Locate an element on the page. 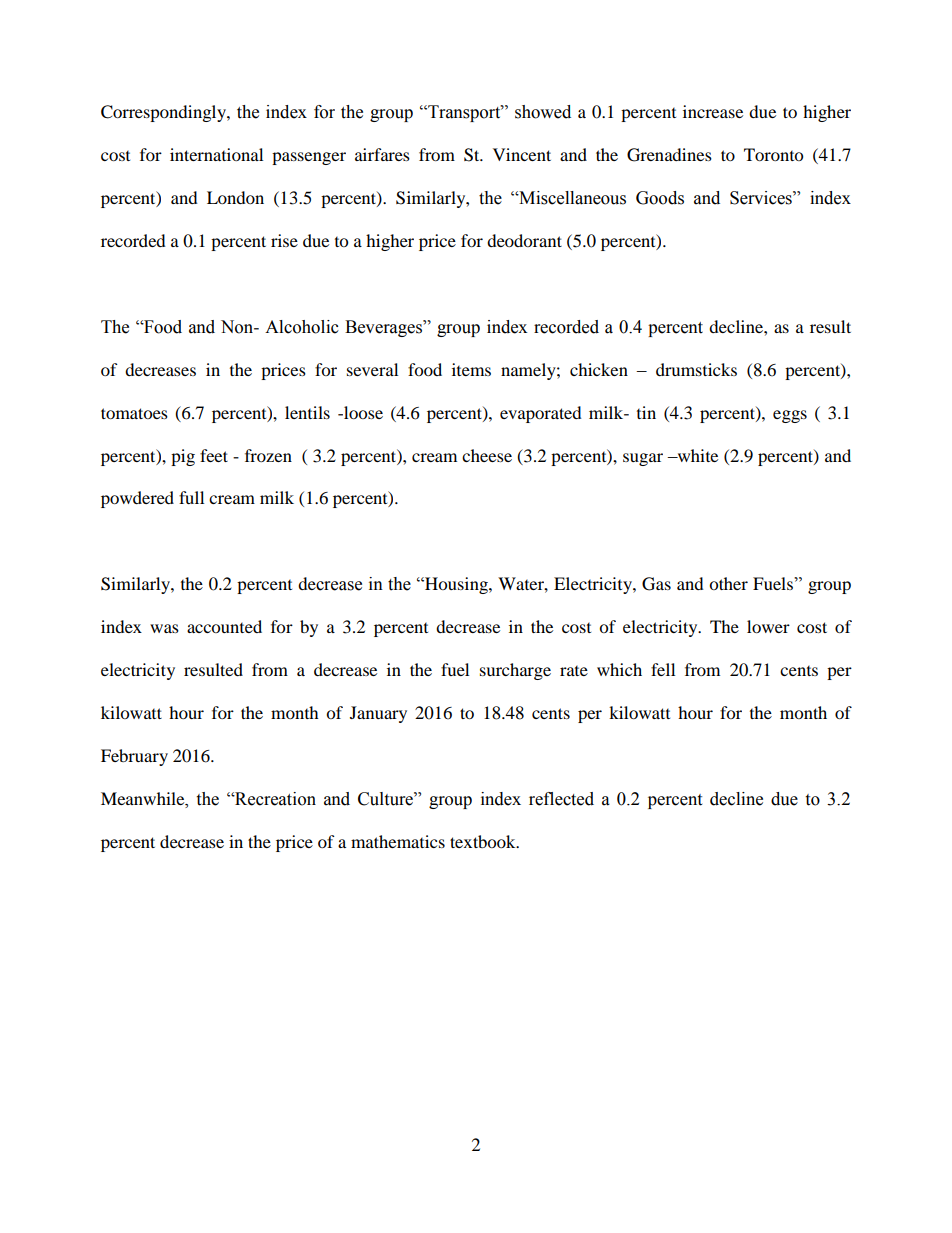 The height and width of the page is (1233, 952). surcharge is located at coordinates (515, 671).
